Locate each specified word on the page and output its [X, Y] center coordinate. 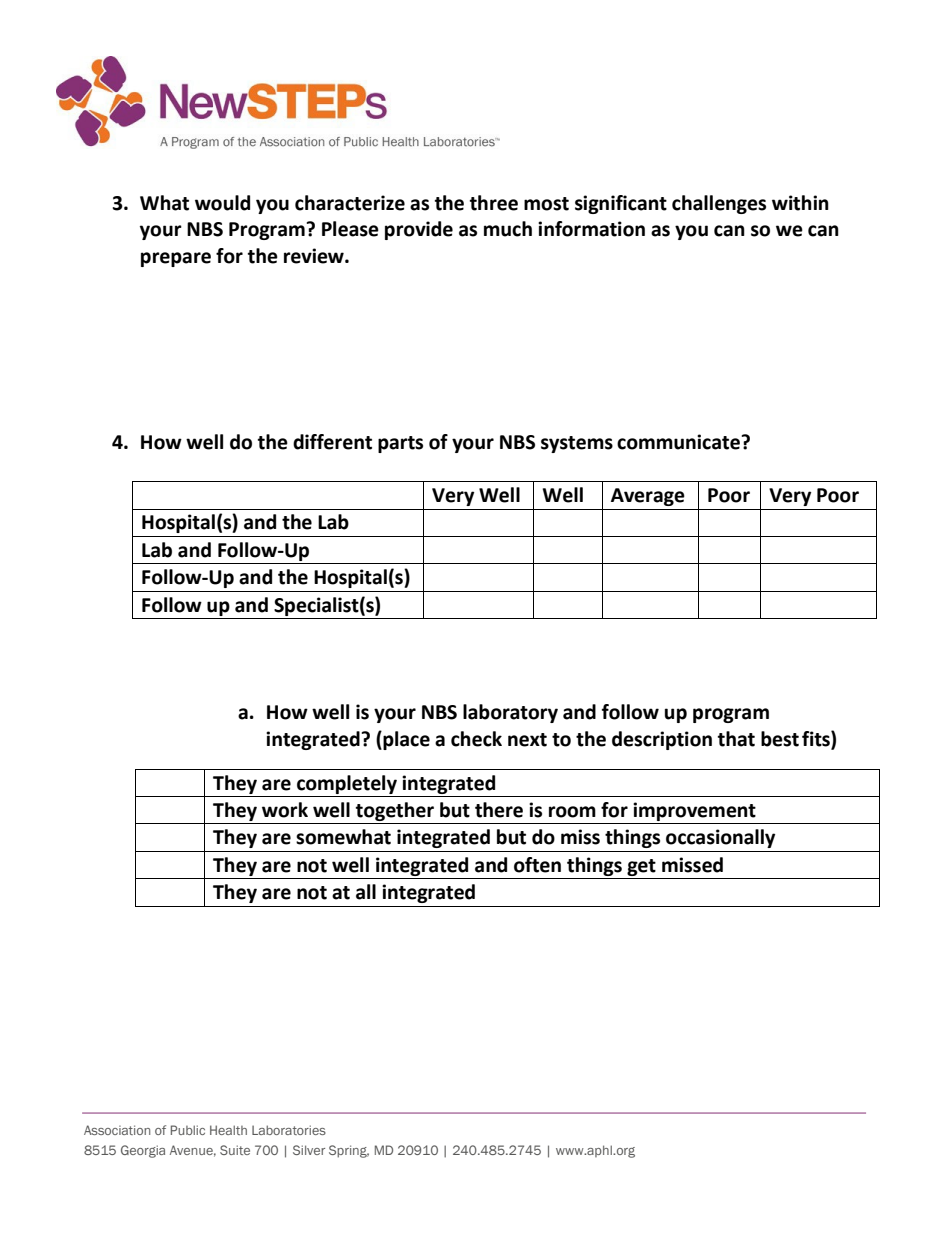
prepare [176, 259]
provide [419, 230]
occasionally [720, 838]
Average [648, 497]
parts [400, 444]
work [285, 810]
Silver [309, 1150]
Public [188, 1130]
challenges [719, 204]
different [332, 442]
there [499, 810]
